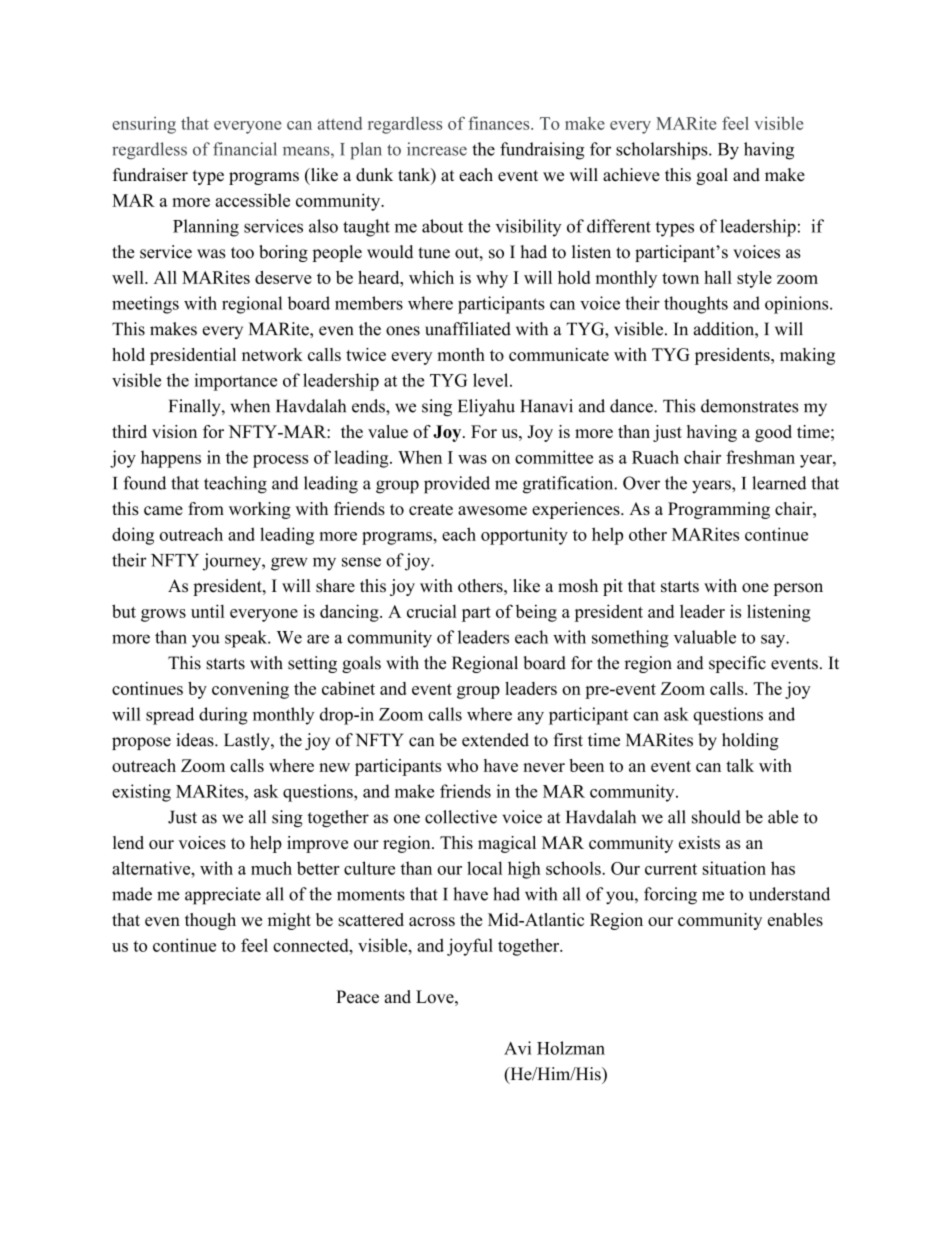 Image resolution: width=952 pixels, height=1233 pixels. What do you see at coordinates (740, 765) in the document?
I see `talk` at bounding box center [740, 765].
